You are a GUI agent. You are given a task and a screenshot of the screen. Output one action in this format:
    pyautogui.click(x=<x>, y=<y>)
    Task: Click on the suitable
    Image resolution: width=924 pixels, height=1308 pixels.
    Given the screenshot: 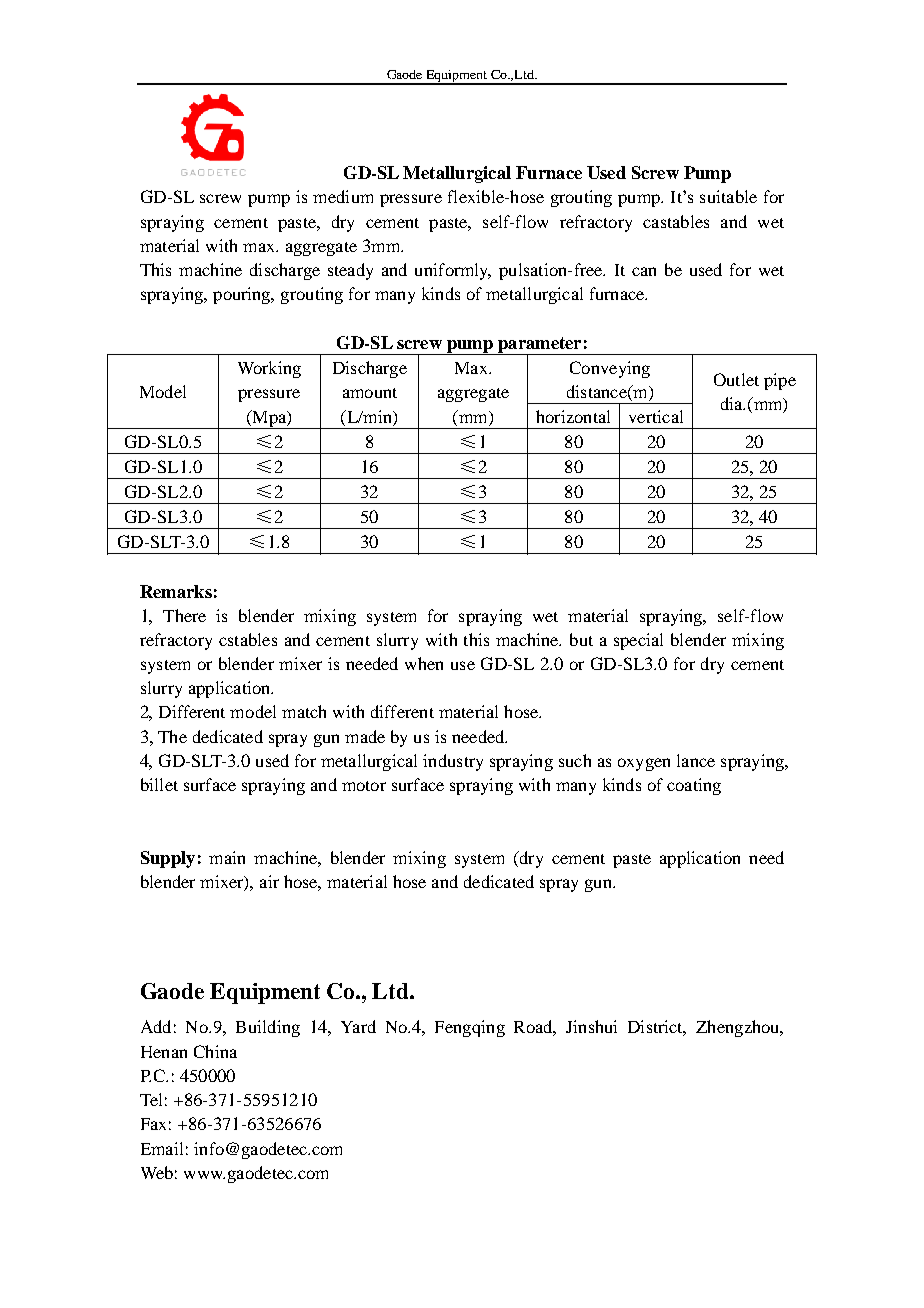 What is the action you would take?
    pyautogui.click(x=728, y=196)
